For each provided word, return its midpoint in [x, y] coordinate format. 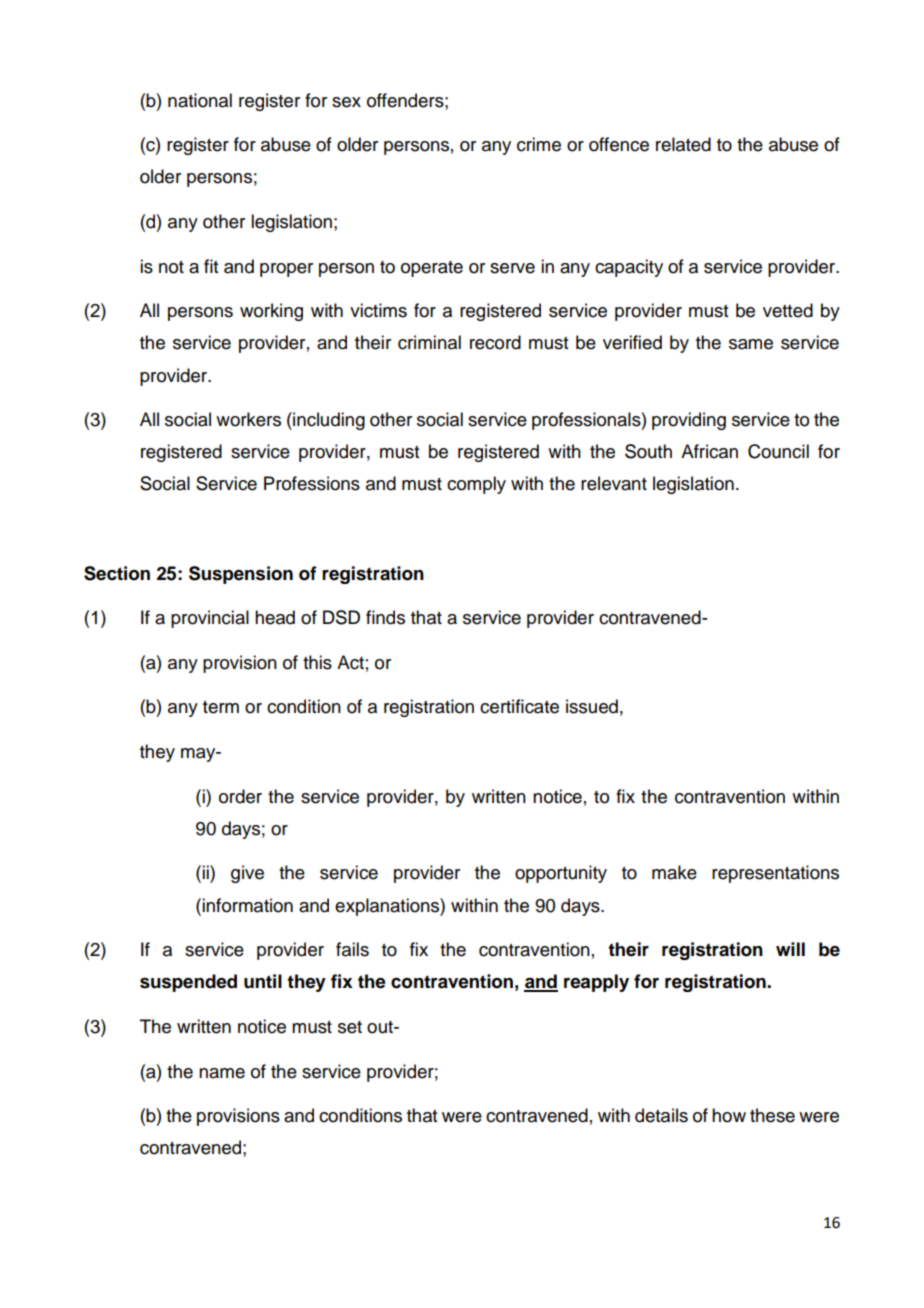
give [247, 874]
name [222, 1073]
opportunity [561, 874]
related [683, 144]
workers [248, 419]
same [751, 344]
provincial [210, 619]
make [674, 872]
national [200, 100]
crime [539, 144]
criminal [429, 342]
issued [592, 706]
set [350, 1027]
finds [385, 617]
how [729, 1115]
